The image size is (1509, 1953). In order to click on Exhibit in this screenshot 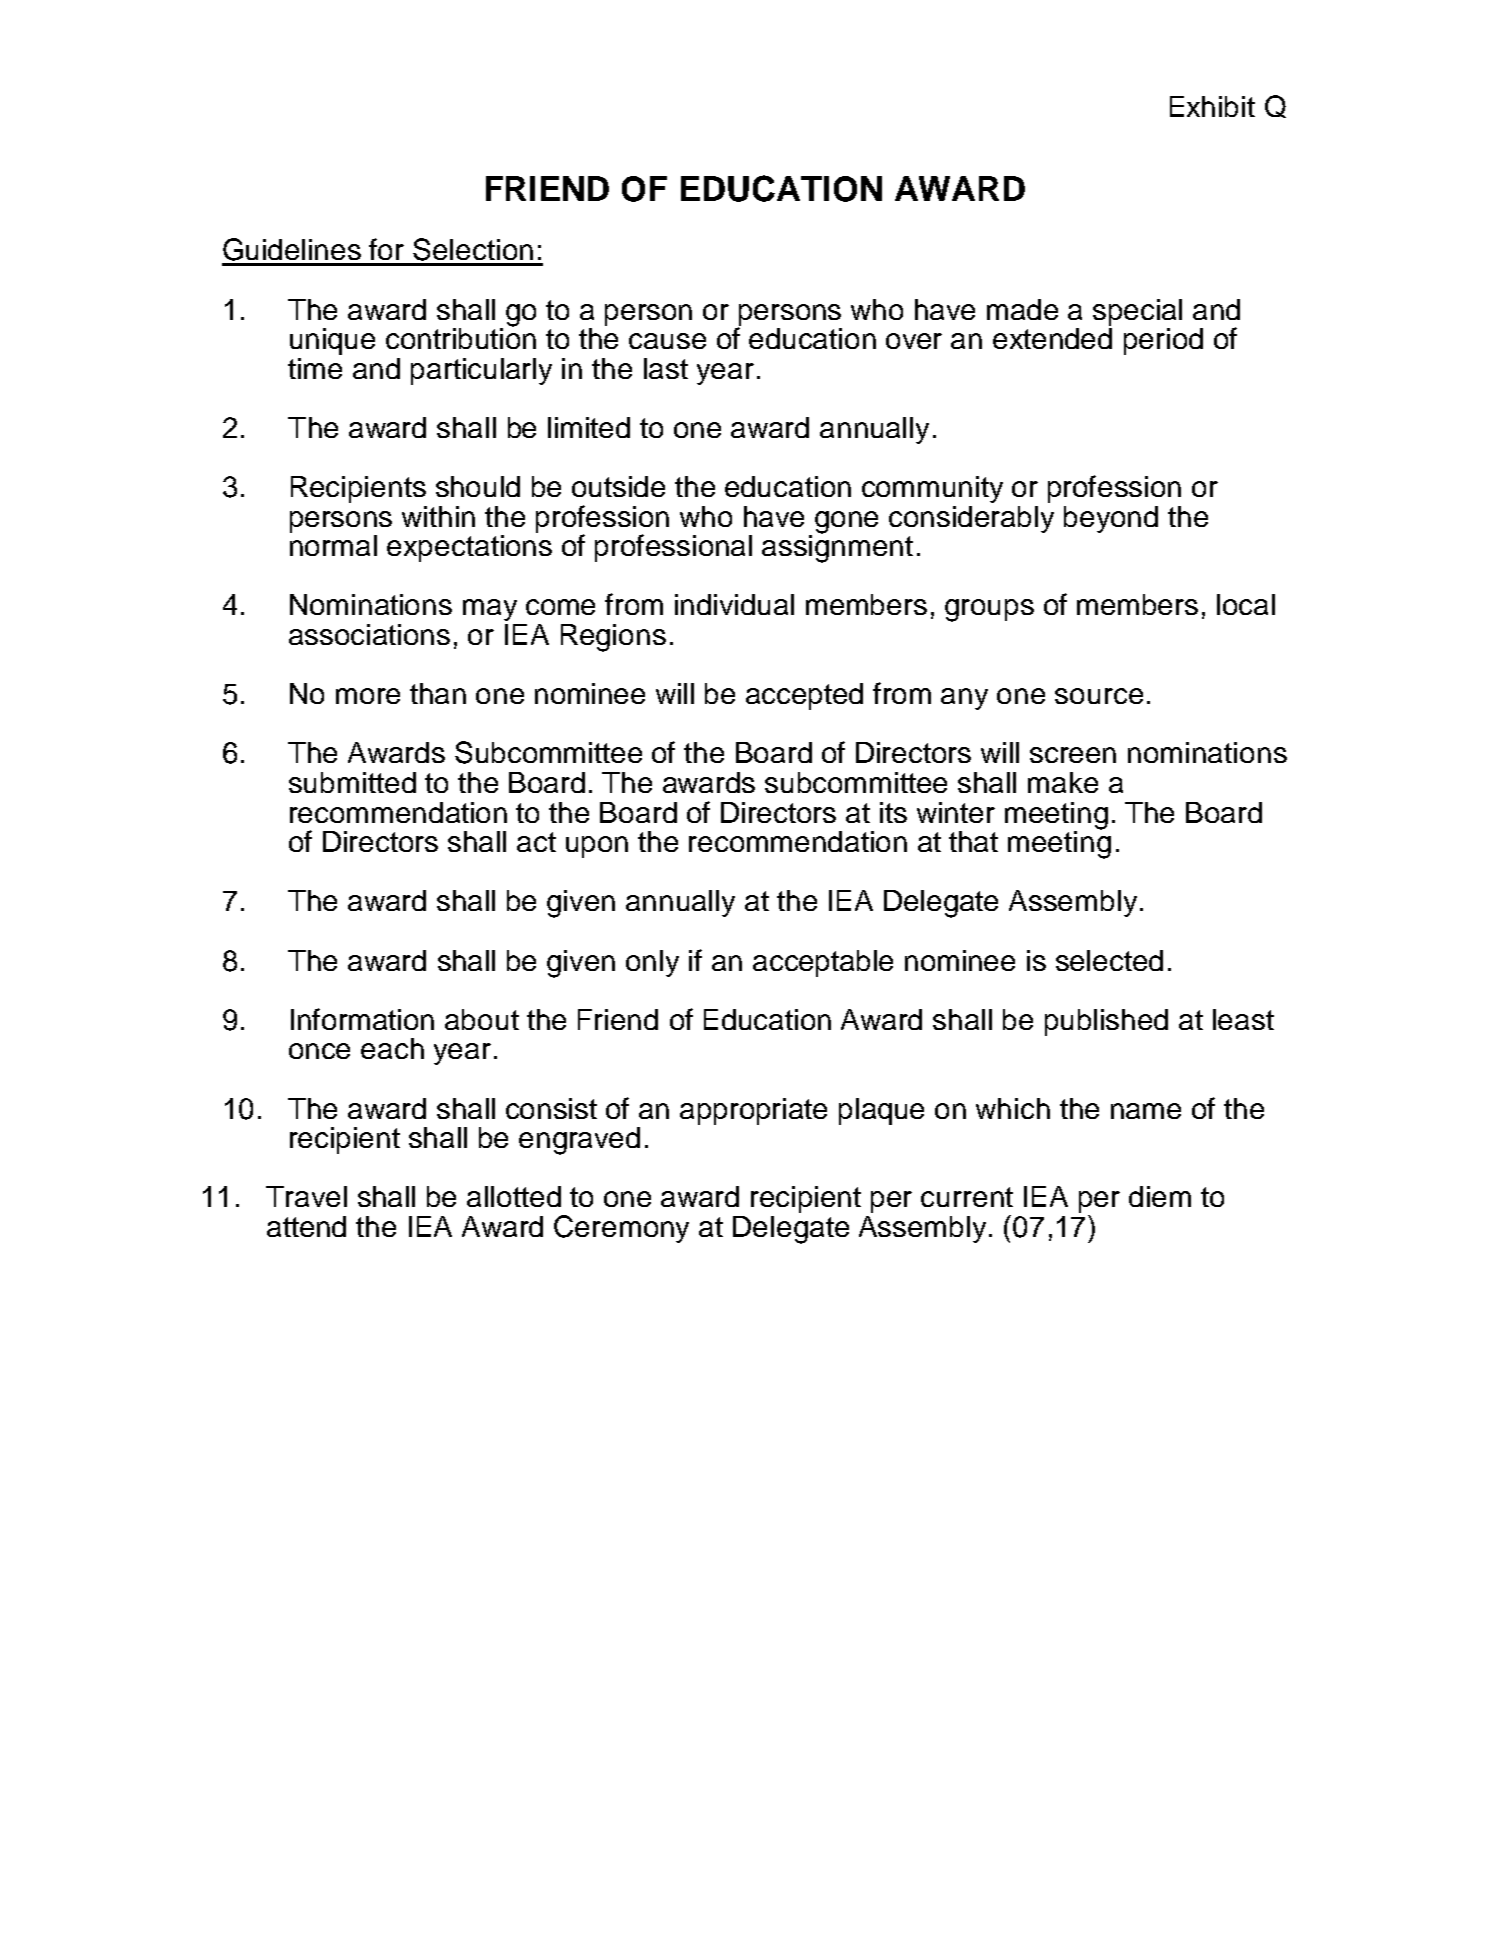, I will do `click(1212, 106)`.
